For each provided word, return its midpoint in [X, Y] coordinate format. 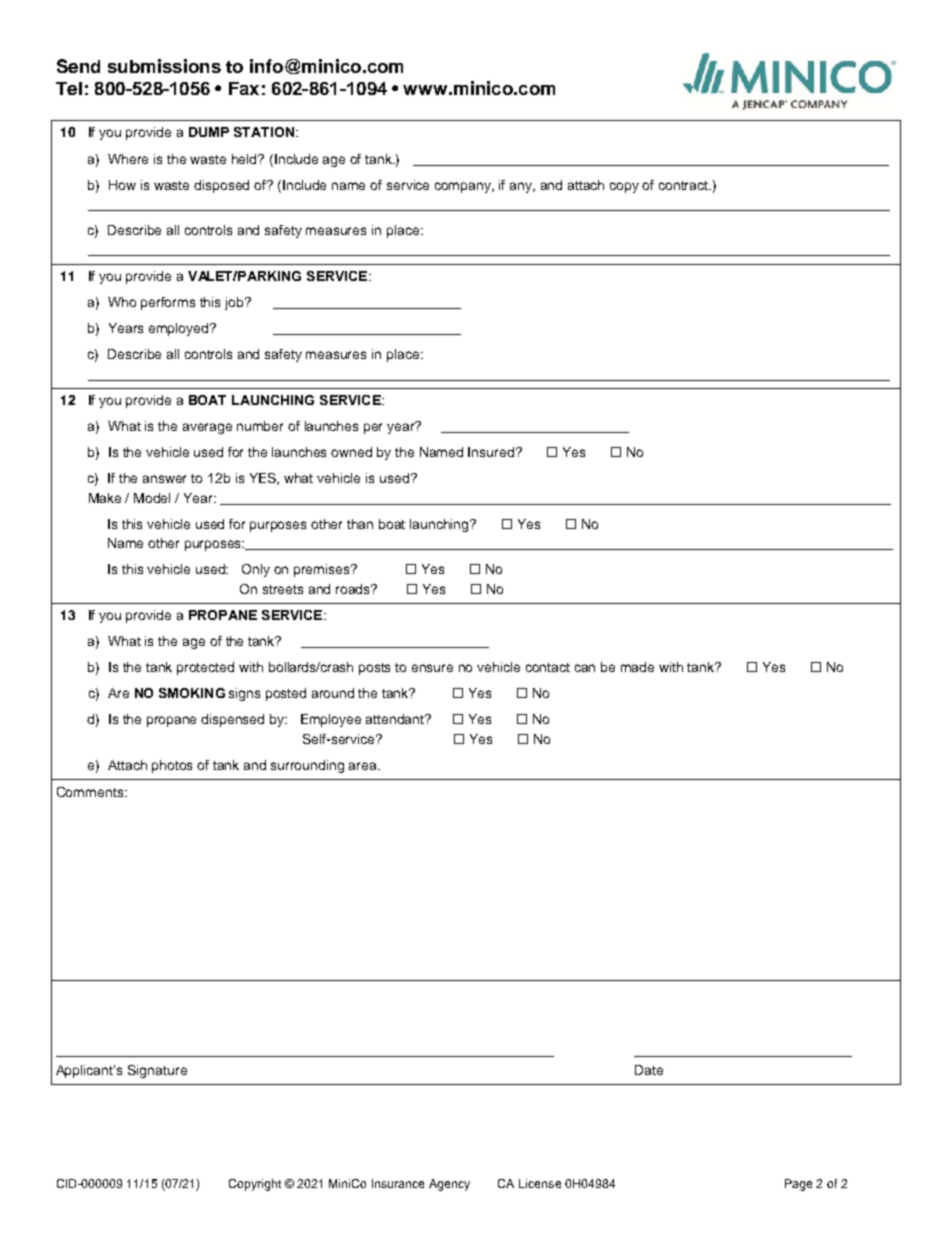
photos [172, 766]
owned [351, 452]
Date [649, 1070]
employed [180, 329]
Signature [157, 1071]
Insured [492, 452]
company [464, 187]
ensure [432, 668]
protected [205, 668]
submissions [164, 66]
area [364, 766]
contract [685, 185]
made [637, 667]
